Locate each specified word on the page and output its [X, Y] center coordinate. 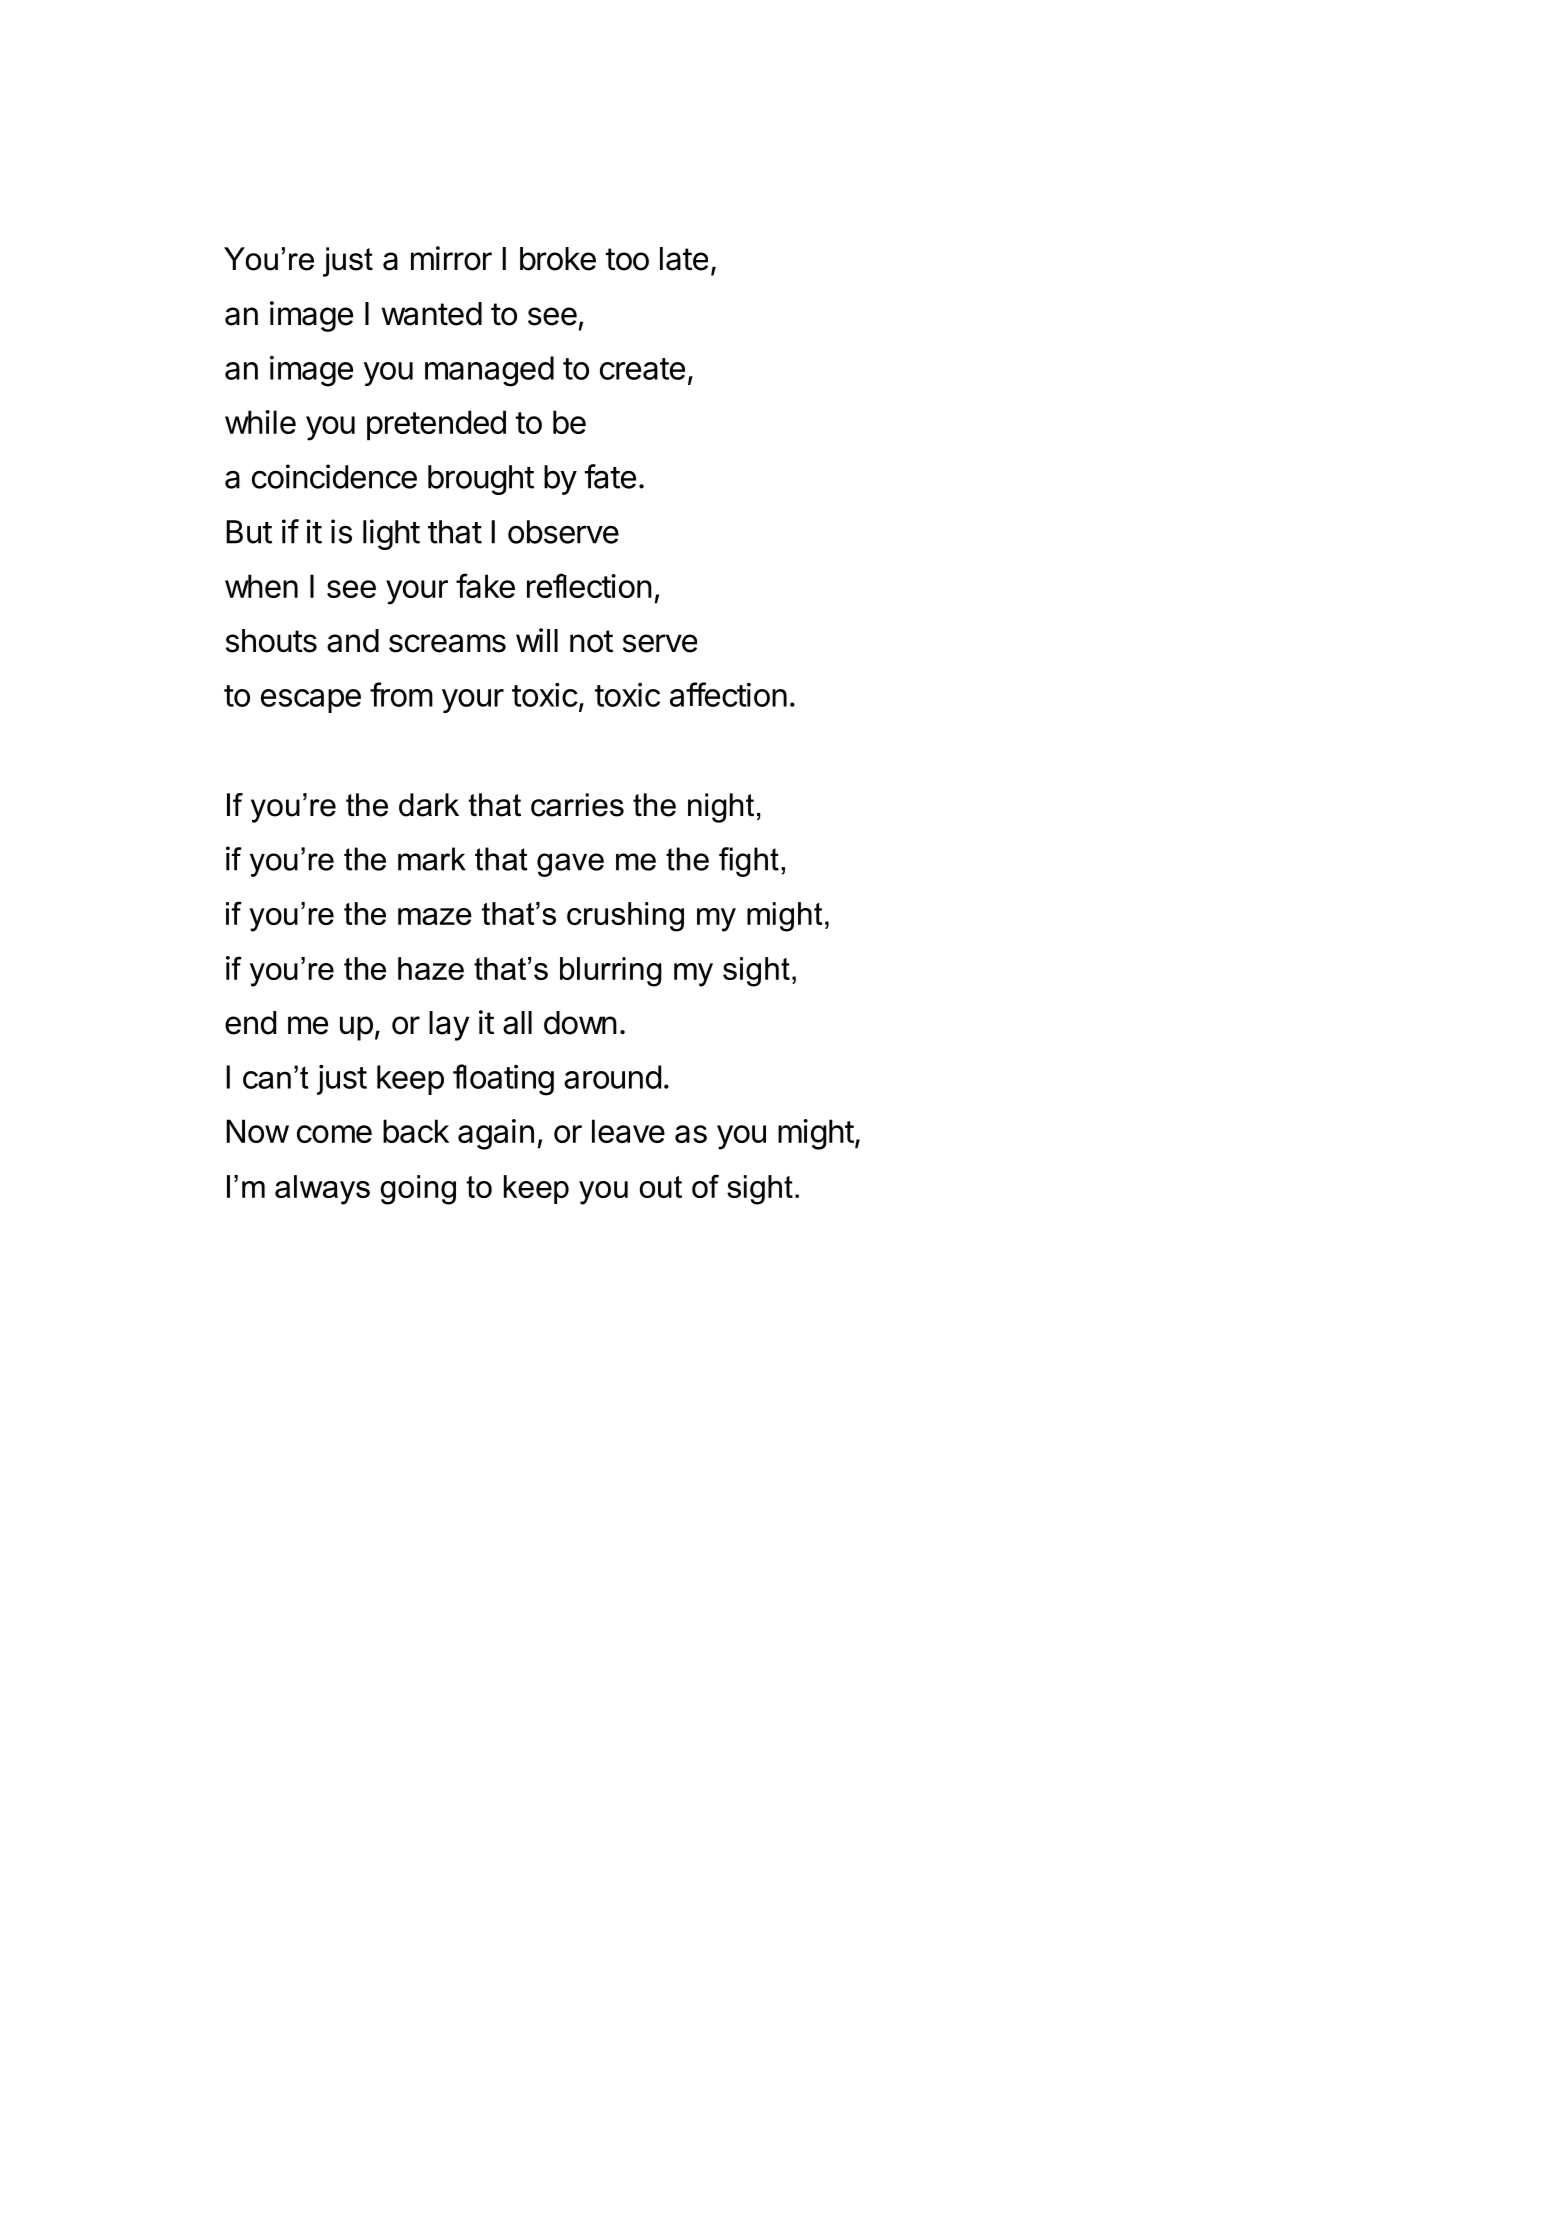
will [537, 640]
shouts [271, 641]
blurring [611, 972]
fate [610, 476]
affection [728, 694]
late [684, 259]
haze [431, 968]
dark [429, 805]
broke [558, 259]
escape [311, 701]
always [322, 1190]
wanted [431, 314]
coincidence [334, 476]
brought [481, 480]
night [721, 808]
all [517, 1023]
